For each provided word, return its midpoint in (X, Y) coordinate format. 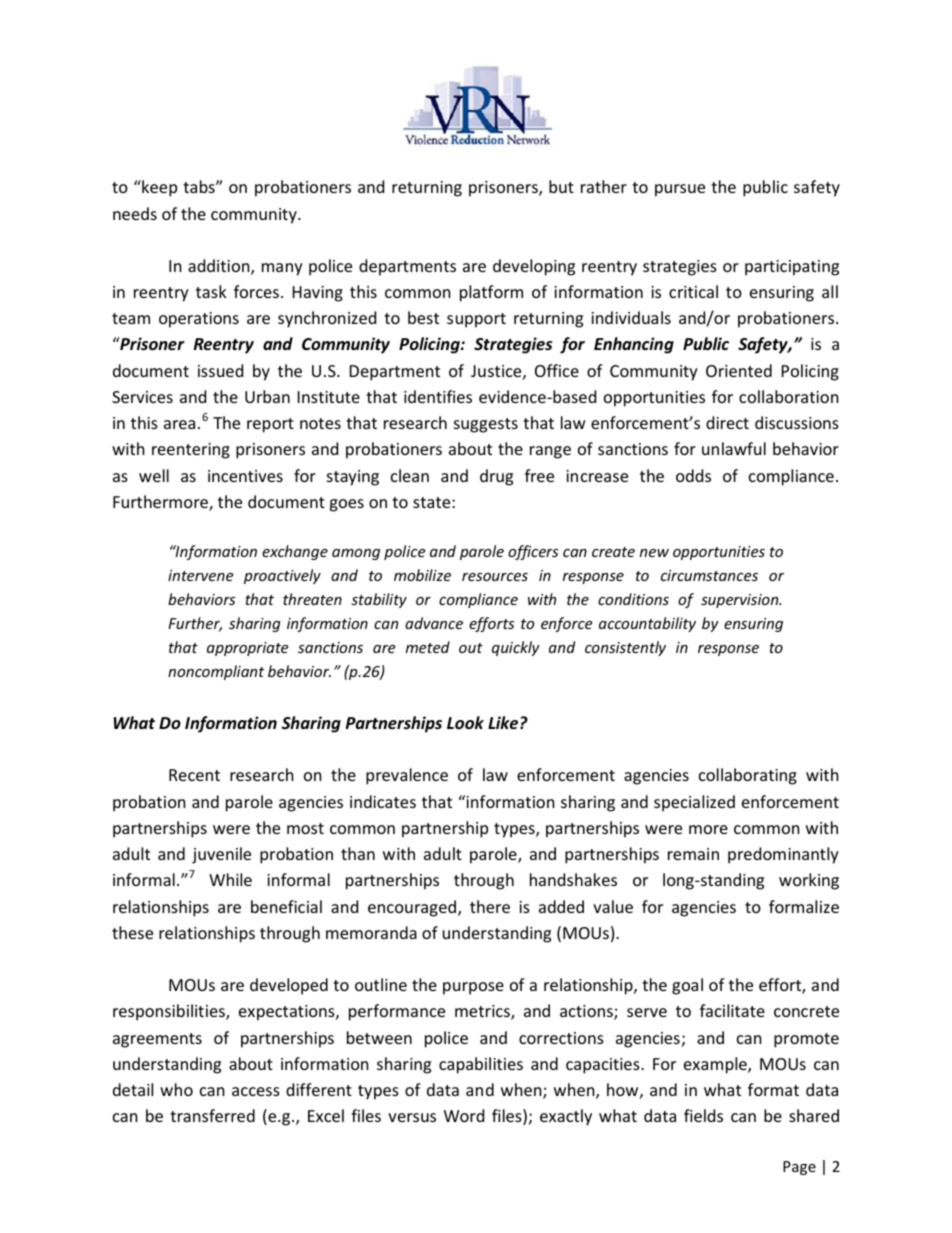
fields (703, 1115)
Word (464, 1115)
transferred (212, 1115)
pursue (680, 190)
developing (534, 267)
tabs (200, 186)
